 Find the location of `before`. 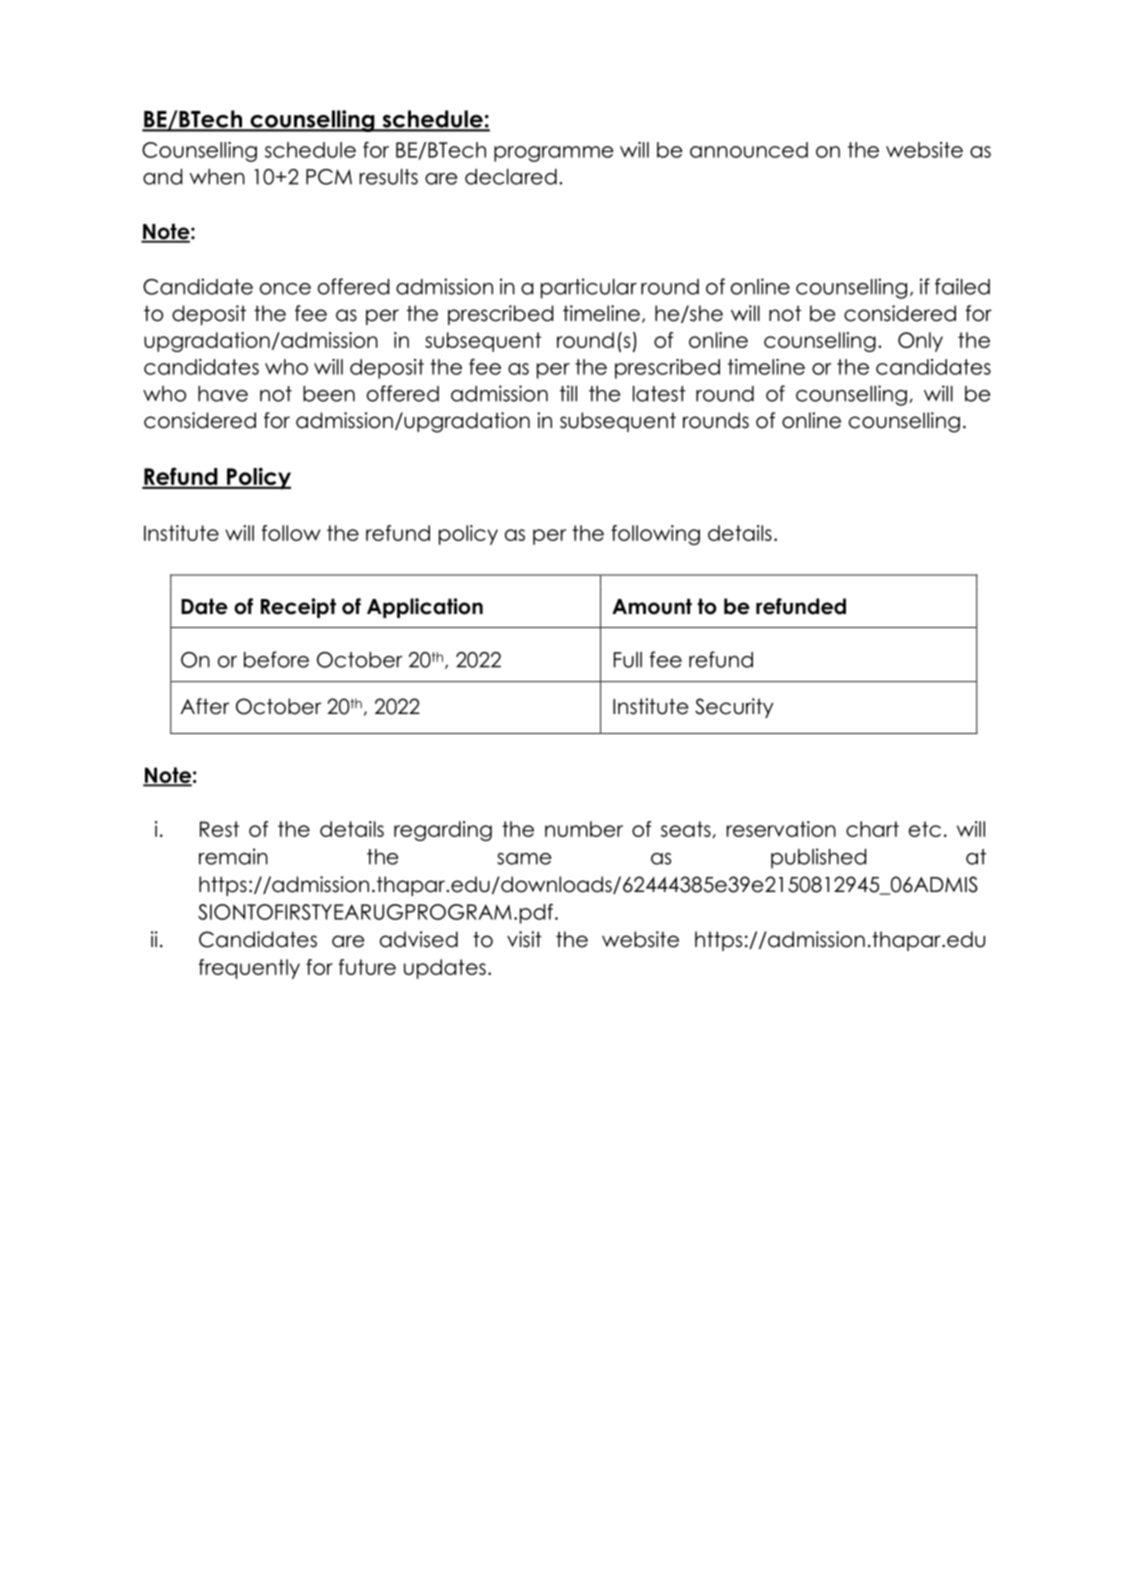

before is located at coordinates (276, 659).
